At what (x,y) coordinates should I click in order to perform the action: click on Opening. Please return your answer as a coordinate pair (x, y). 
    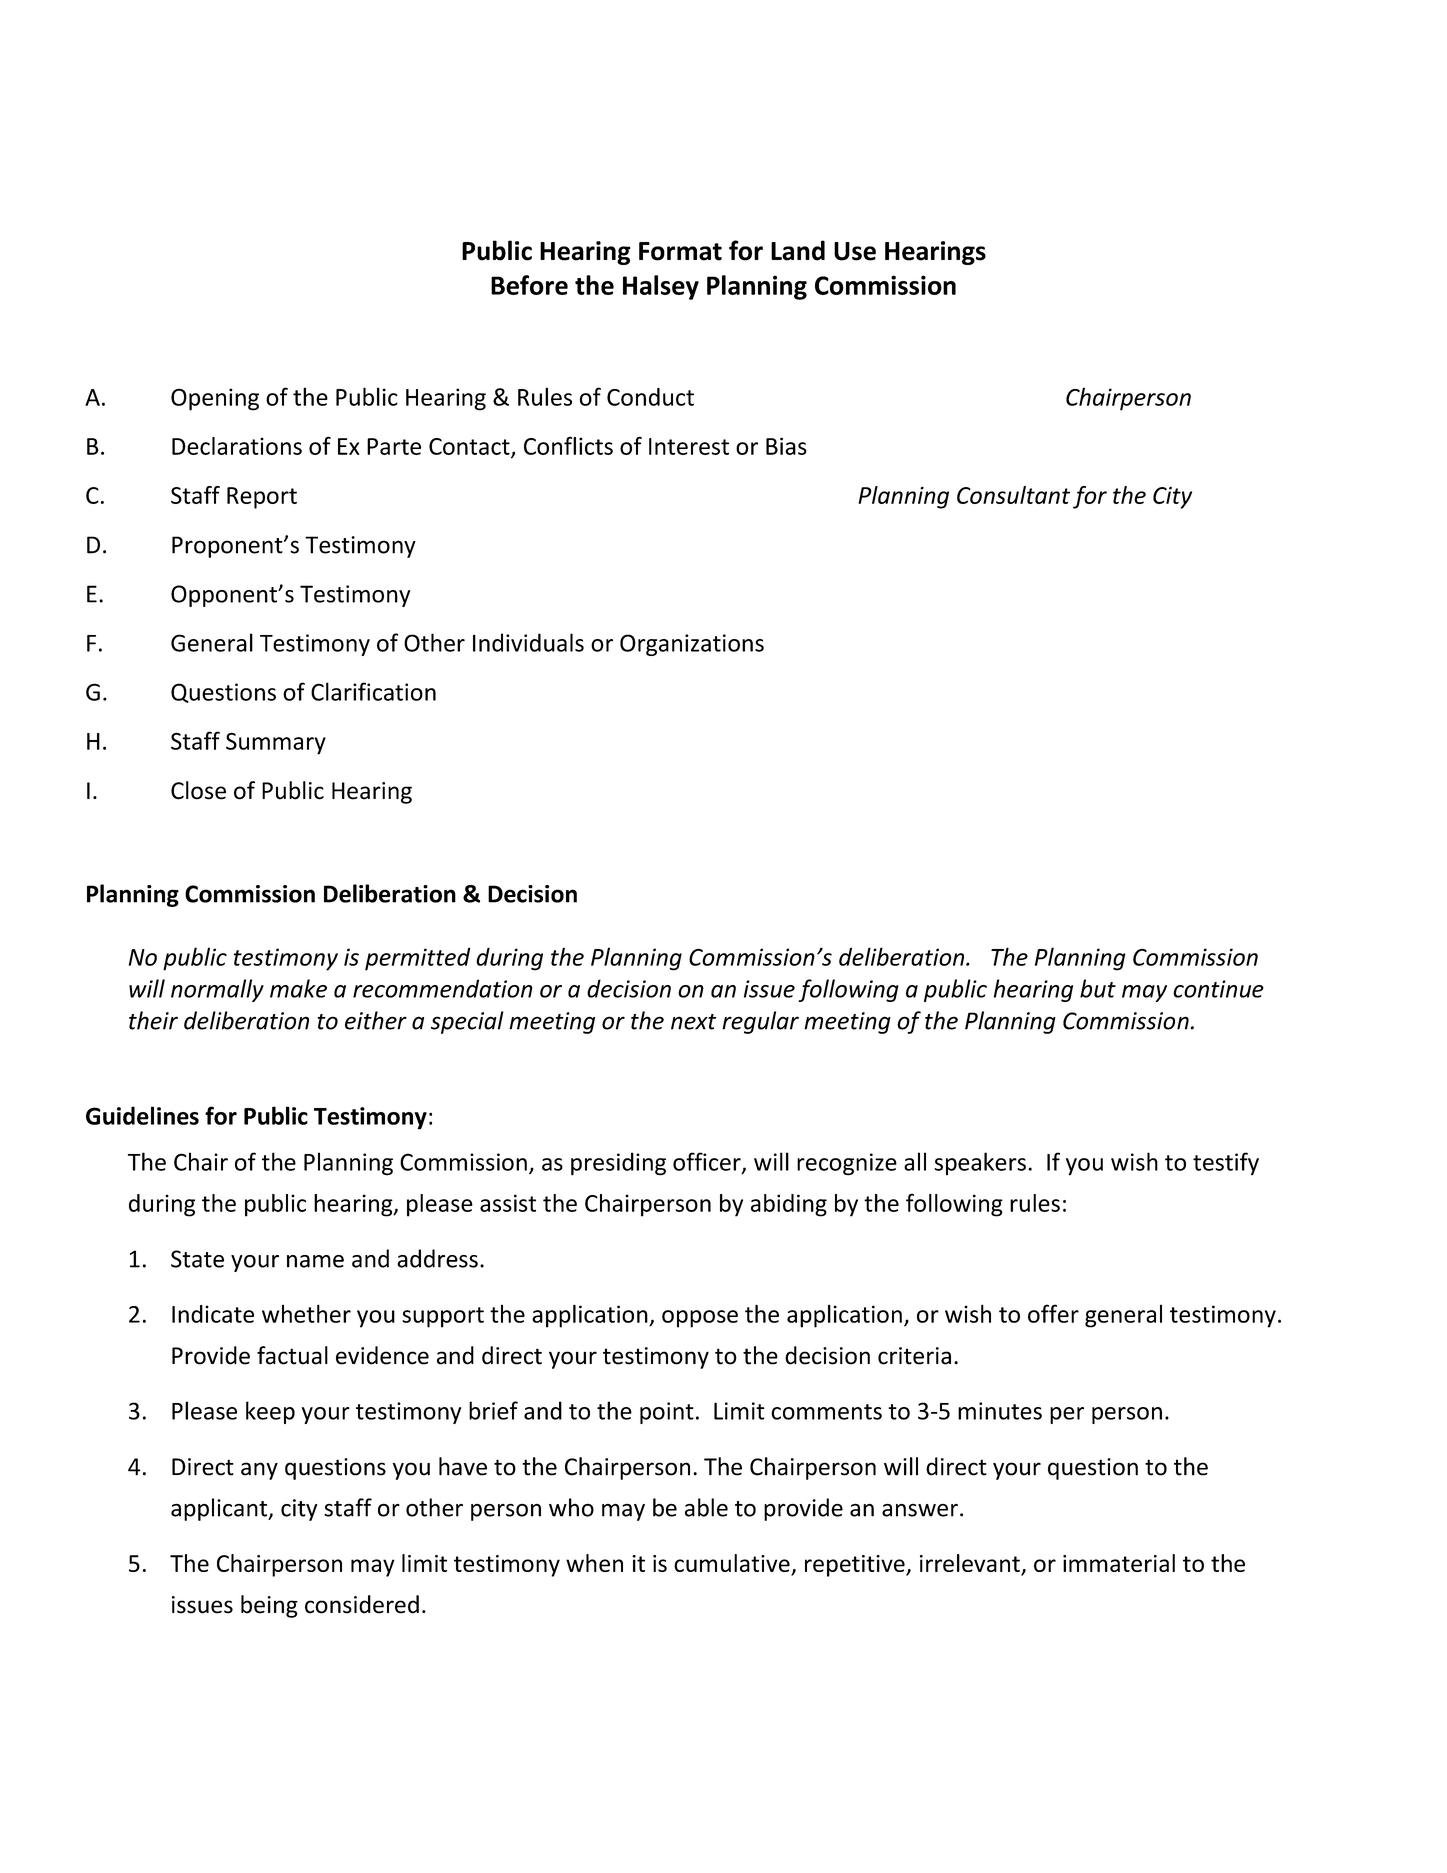
    Looking at the image, I should click on (215, 399).
